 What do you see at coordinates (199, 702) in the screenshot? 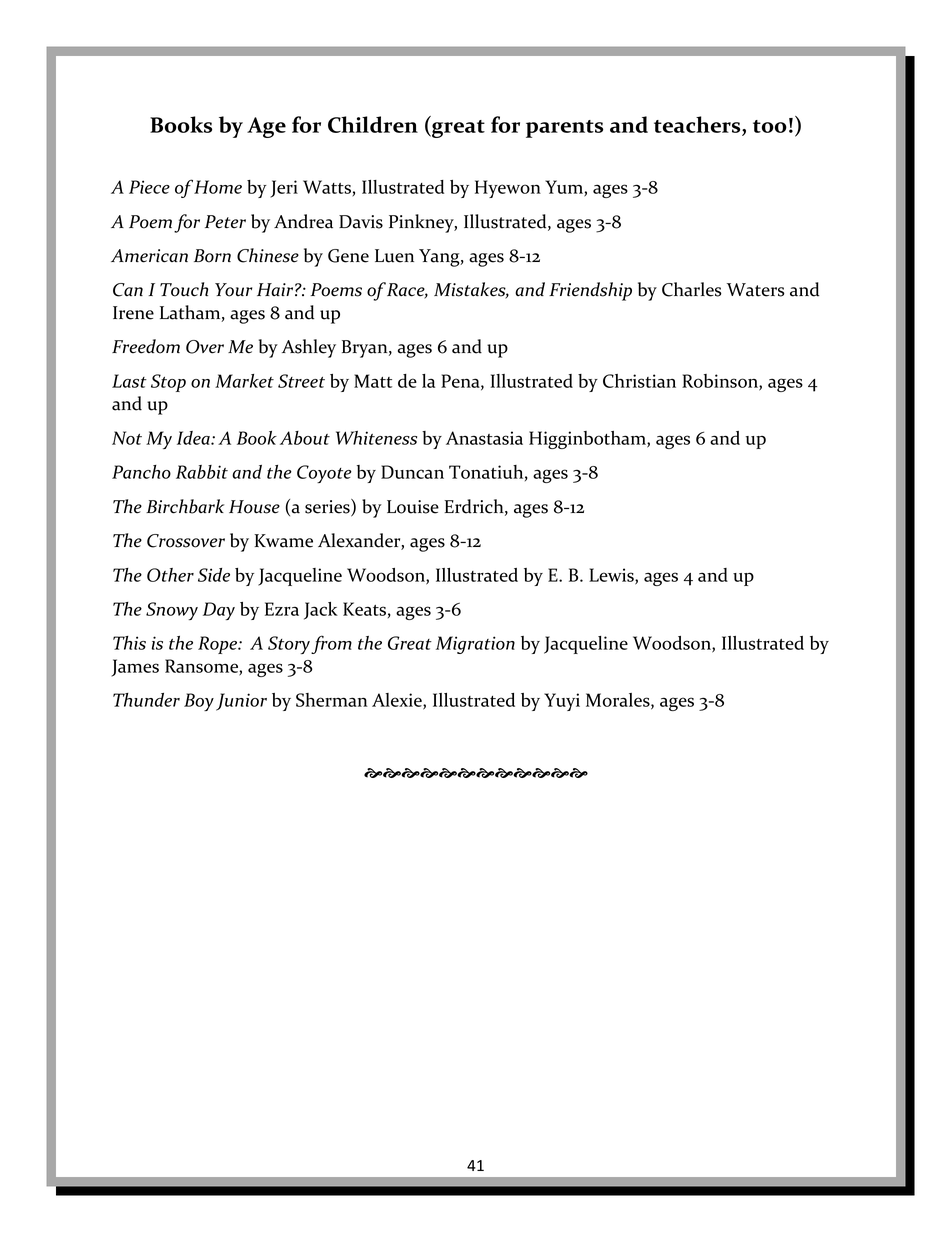
I see `Boy` at bounding box center [199, 702].
